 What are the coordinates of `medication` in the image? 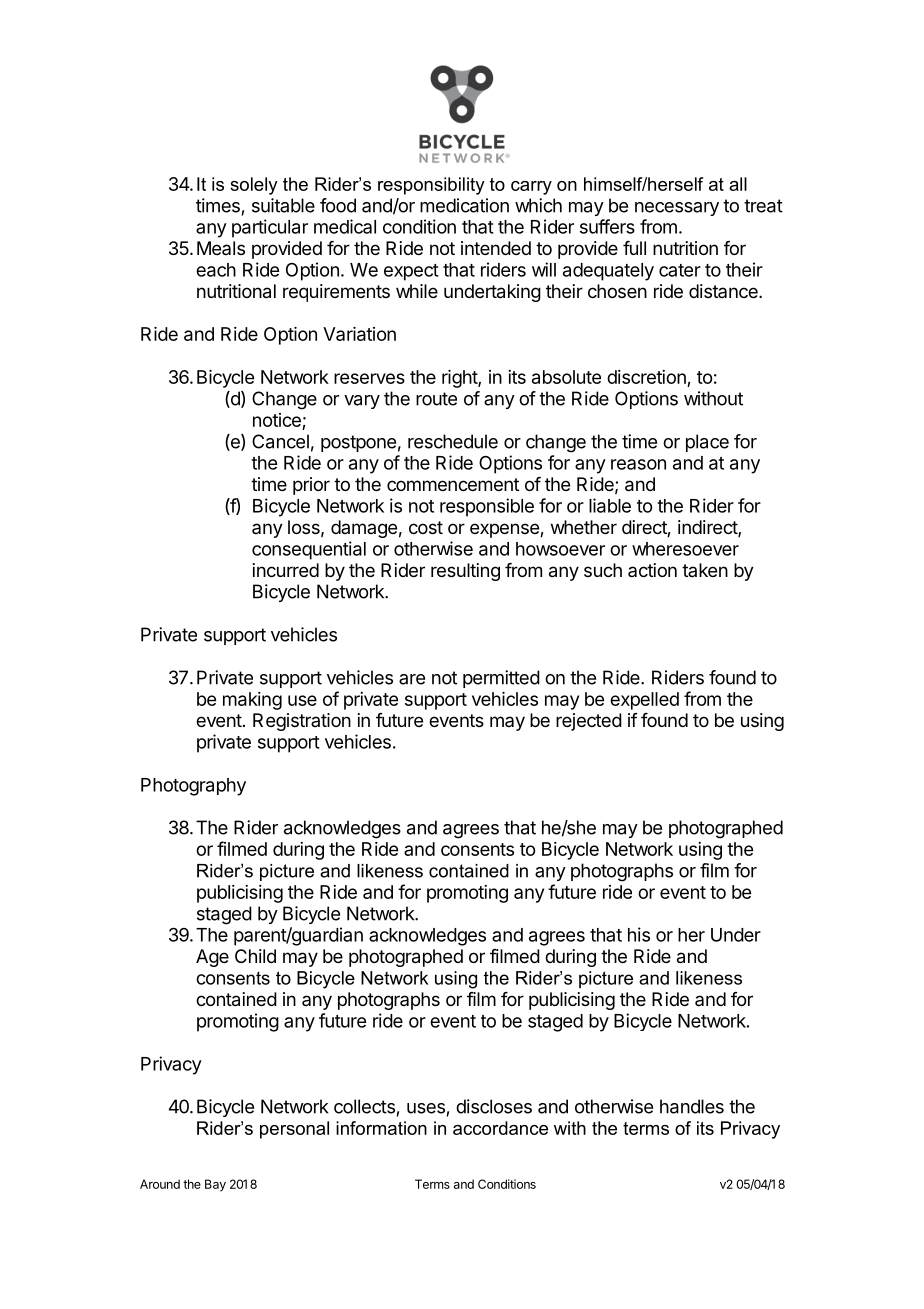 It's located at (464, 205).
